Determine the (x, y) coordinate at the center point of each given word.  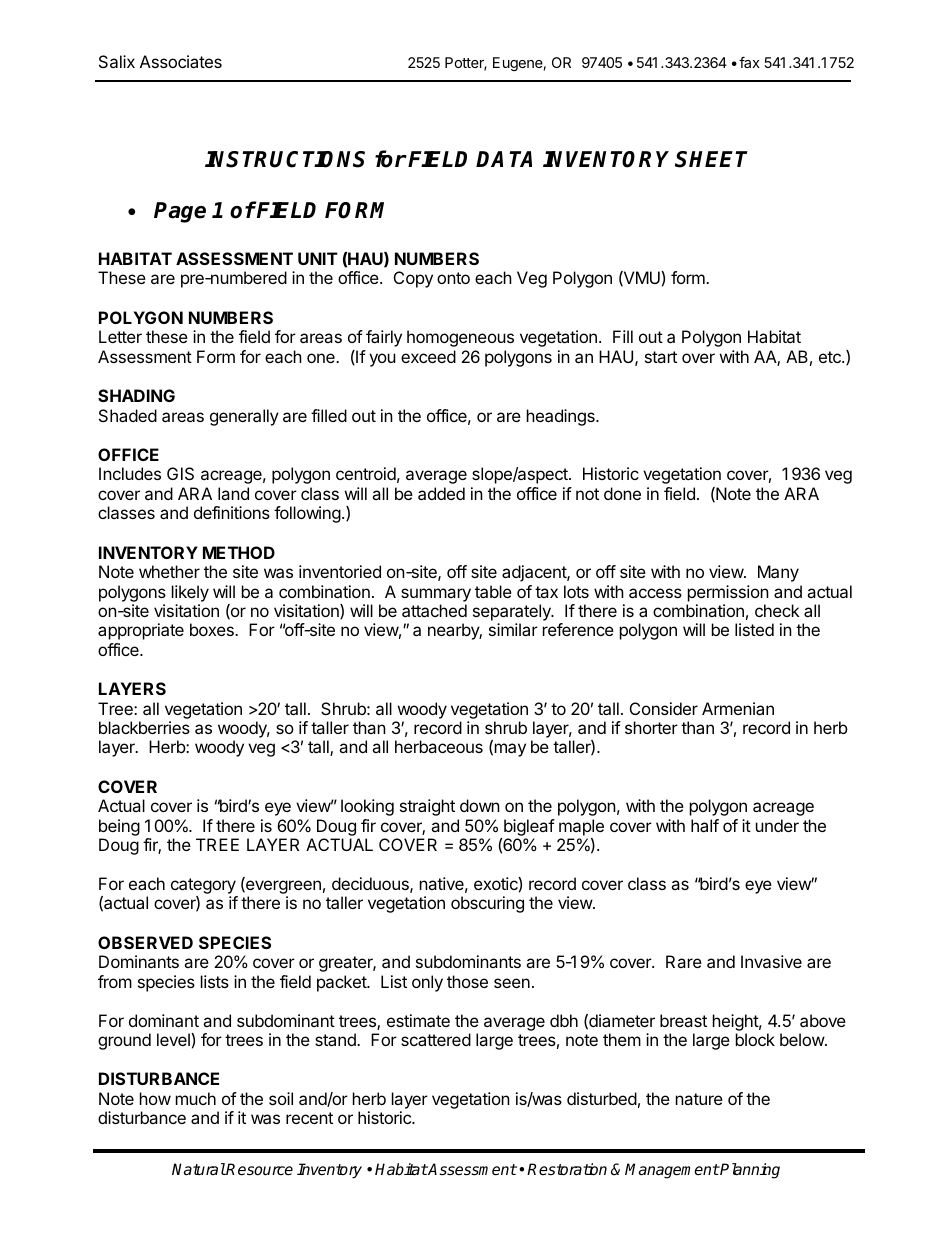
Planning (749, 1171)
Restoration (567, 1169)
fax (749, 62)
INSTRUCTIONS (285, 159)
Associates (181, 61)
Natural (199, 1169)
